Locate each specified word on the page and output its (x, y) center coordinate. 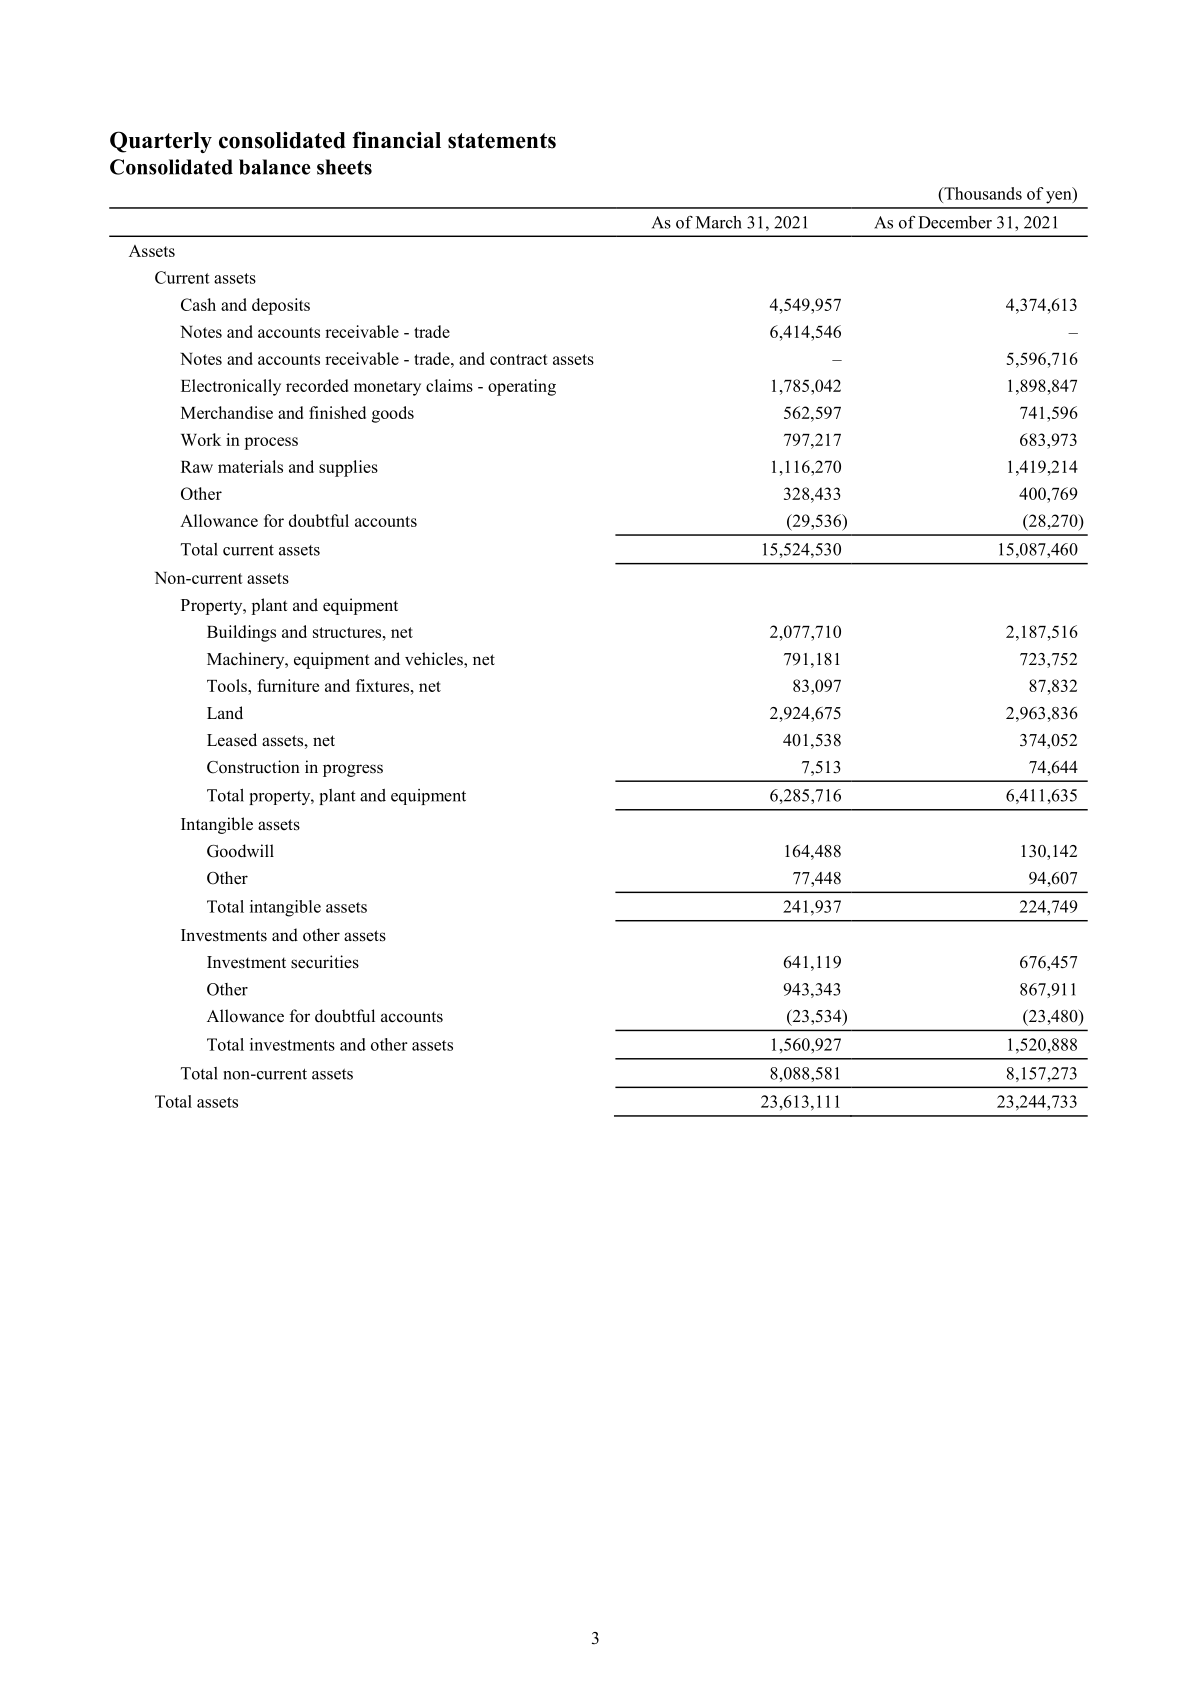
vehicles (435, 660)
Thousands (982, 193)
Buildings (241, 633)
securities (325, 962)
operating (522, 387)
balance (275, 167)
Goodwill (240, 851)
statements (502, 141)
